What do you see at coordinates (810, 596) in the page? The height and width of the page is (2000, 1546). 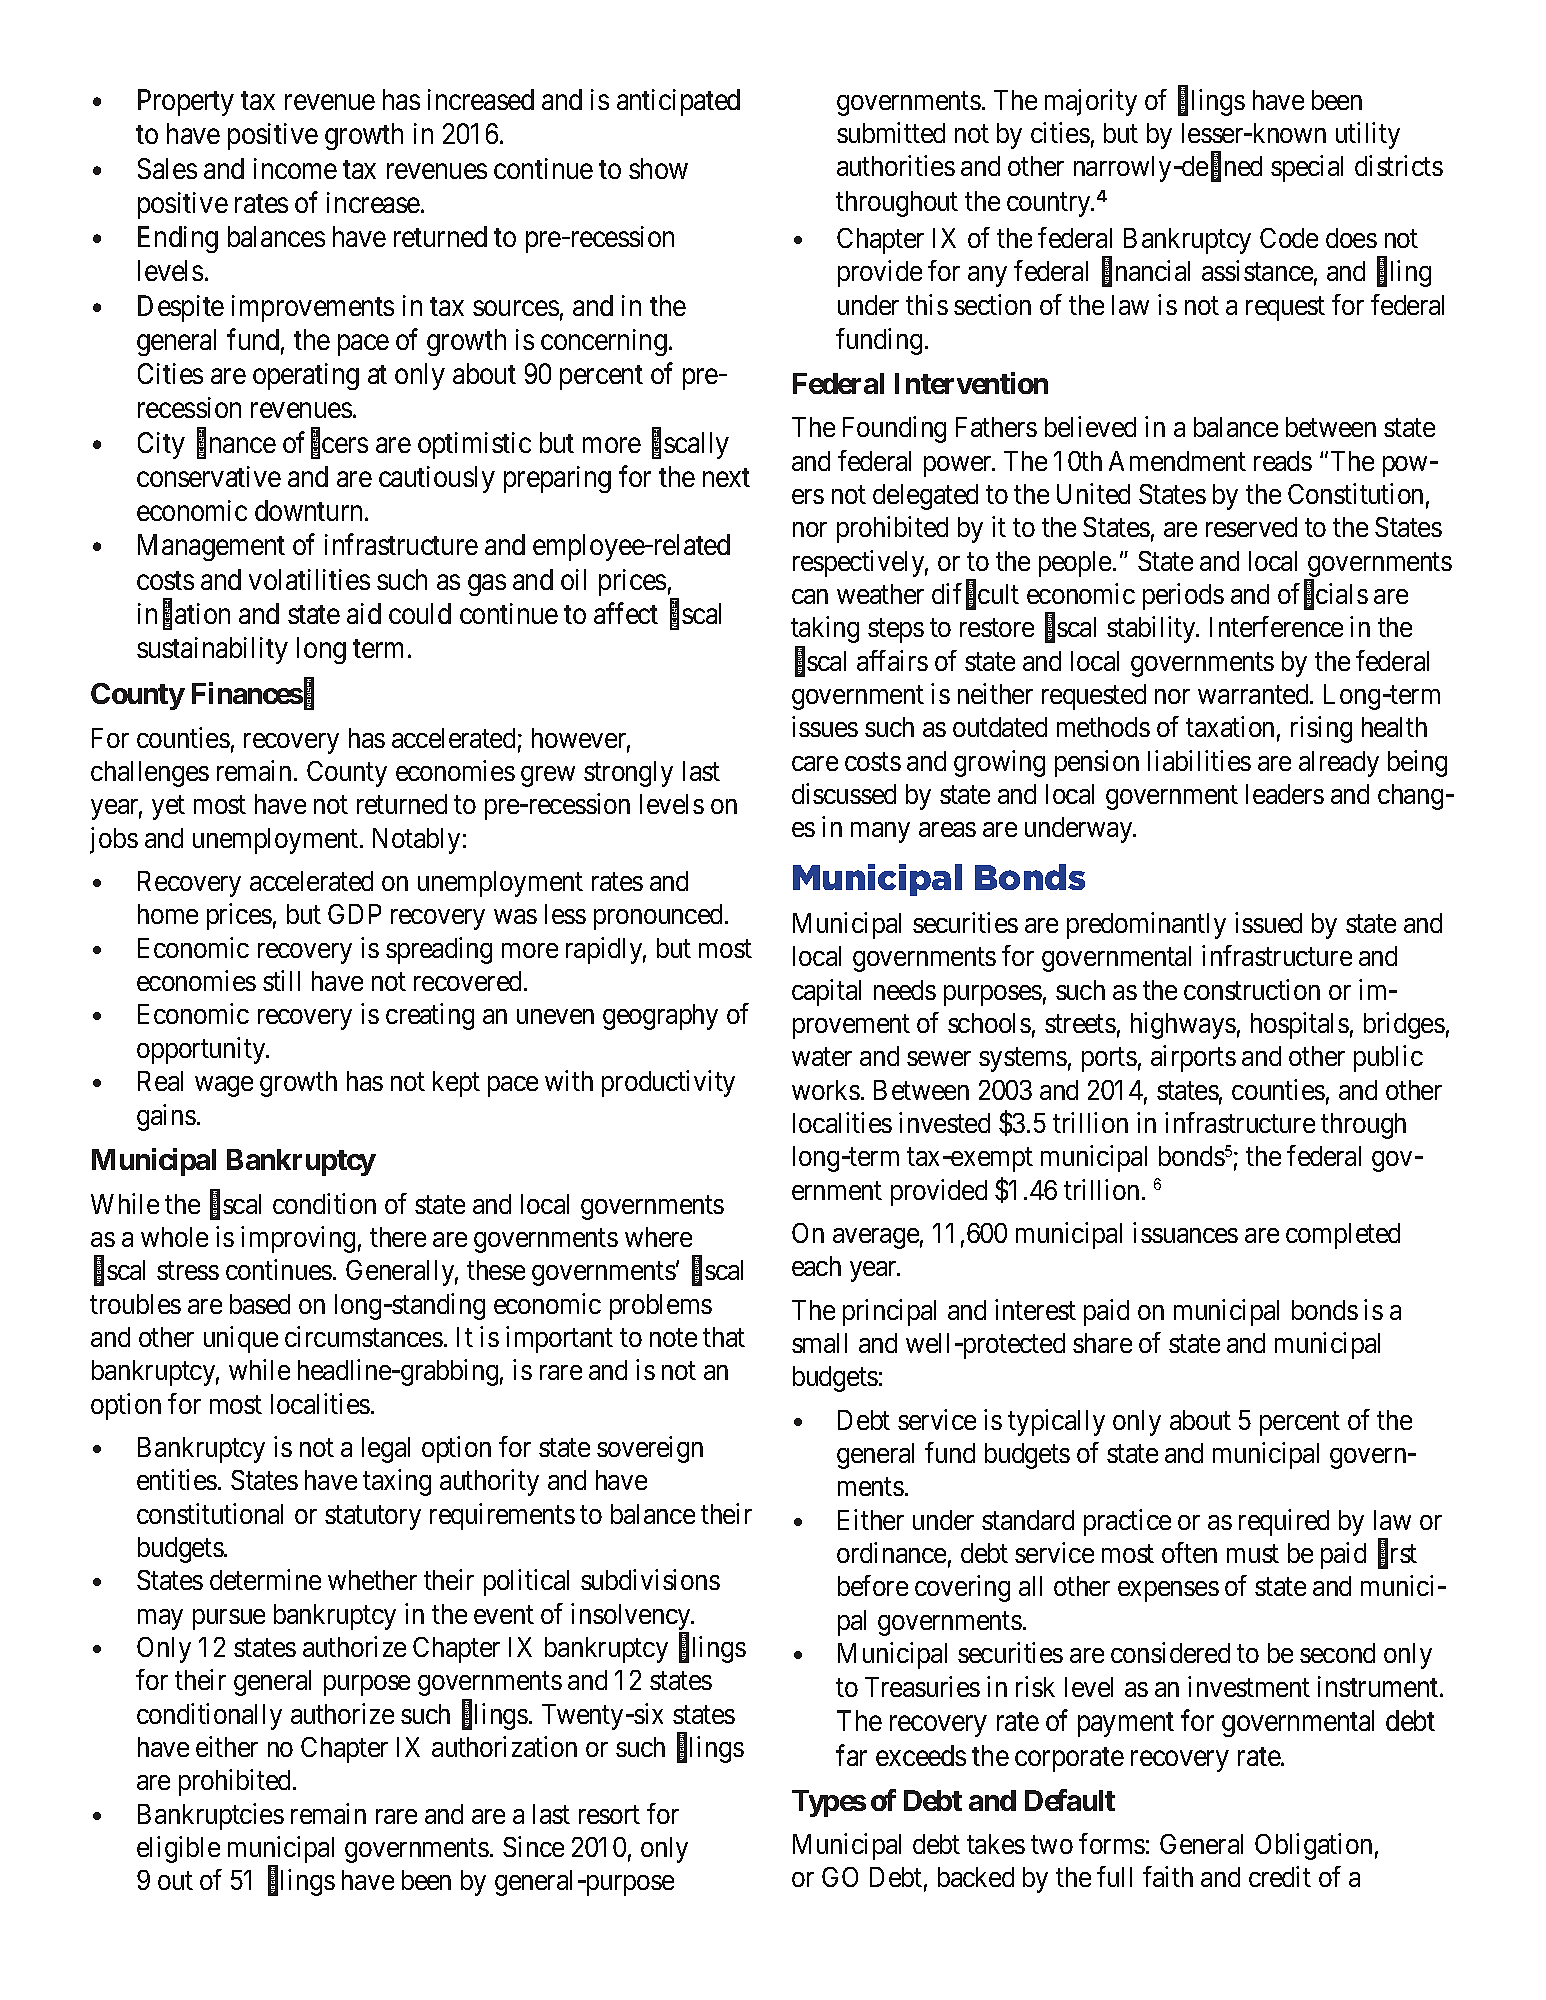 I see `can` at bounding box center [810, 596].
